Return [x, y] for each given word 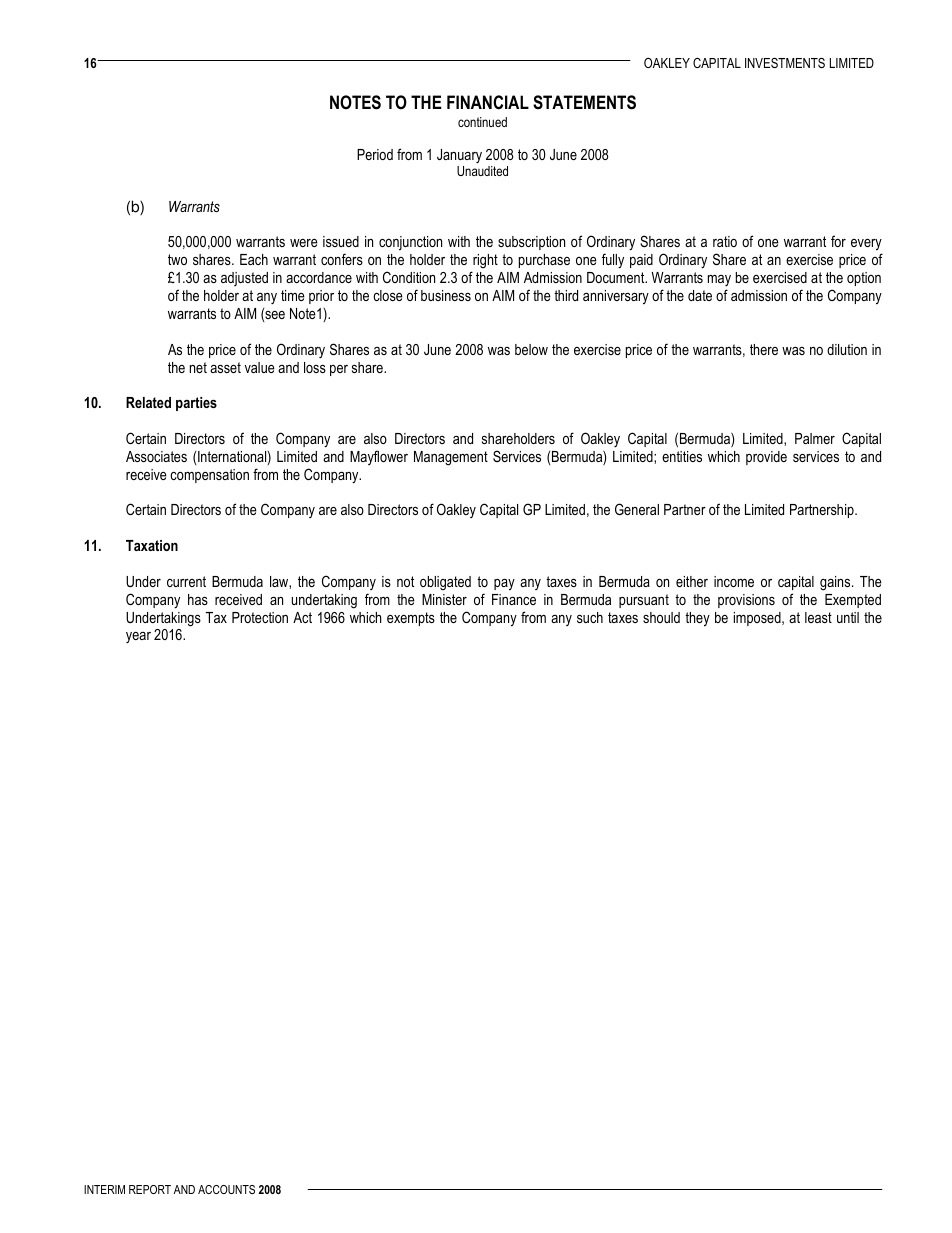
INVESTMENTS [785, 63]
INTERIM [104, 1189]
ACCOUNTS [226, 1189]
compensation [209, 476]
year [138, 637]
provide [766, 458]
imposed [758, 619]
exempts [411, 619]
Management [451, 458]
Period [375, 154]
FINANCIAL [488, 102]
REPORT [150, 1189]
